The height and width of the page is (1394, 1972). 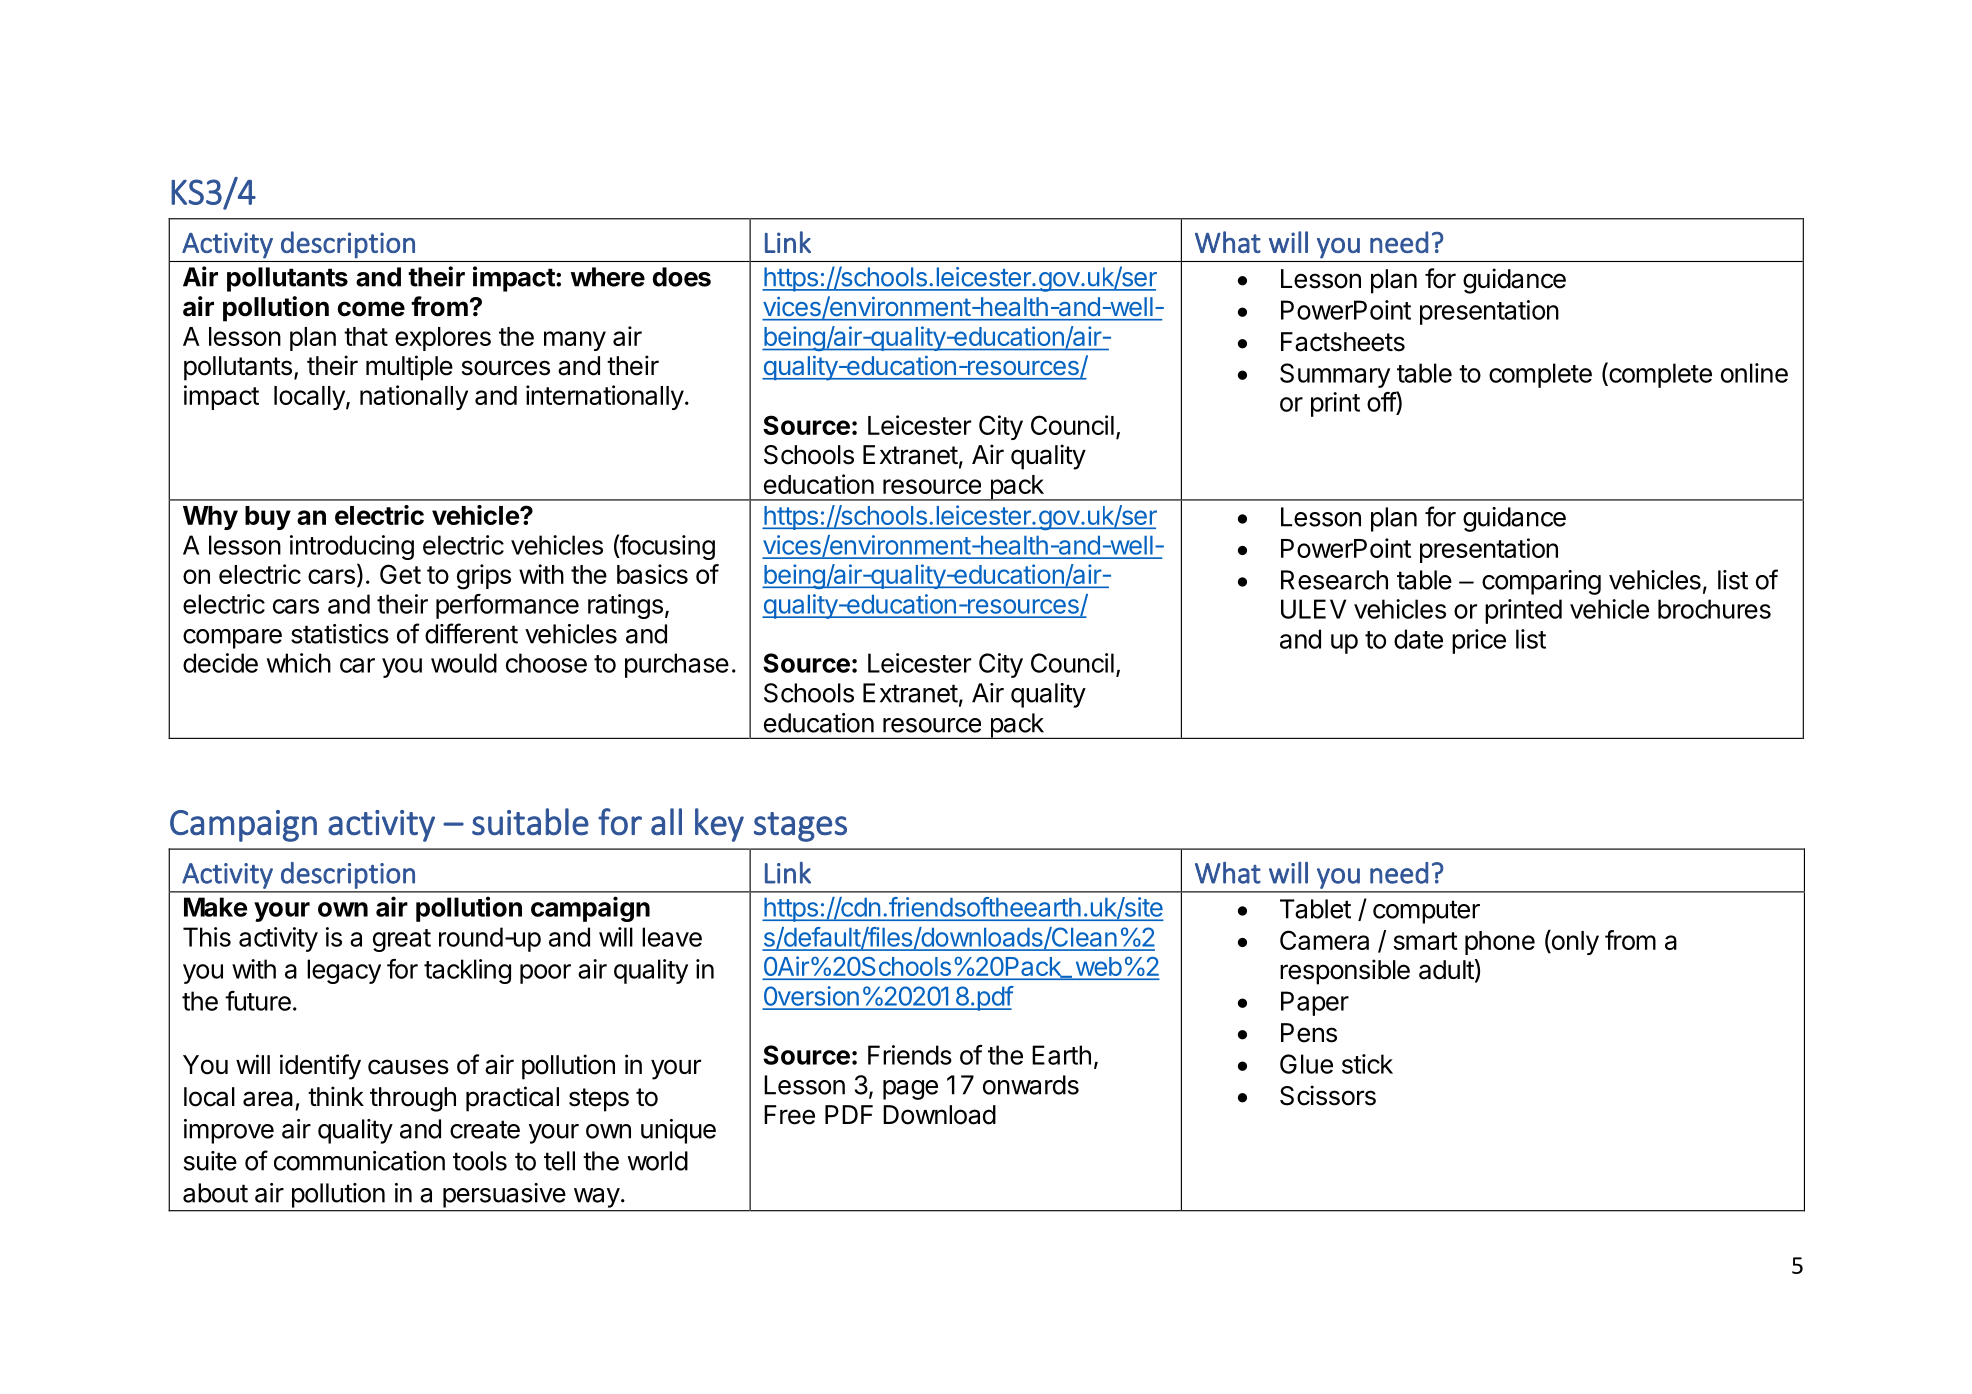 What do you see at coordinates (1500, 943) in the page?
I see `phone` at bounding box center [1500, 943].
